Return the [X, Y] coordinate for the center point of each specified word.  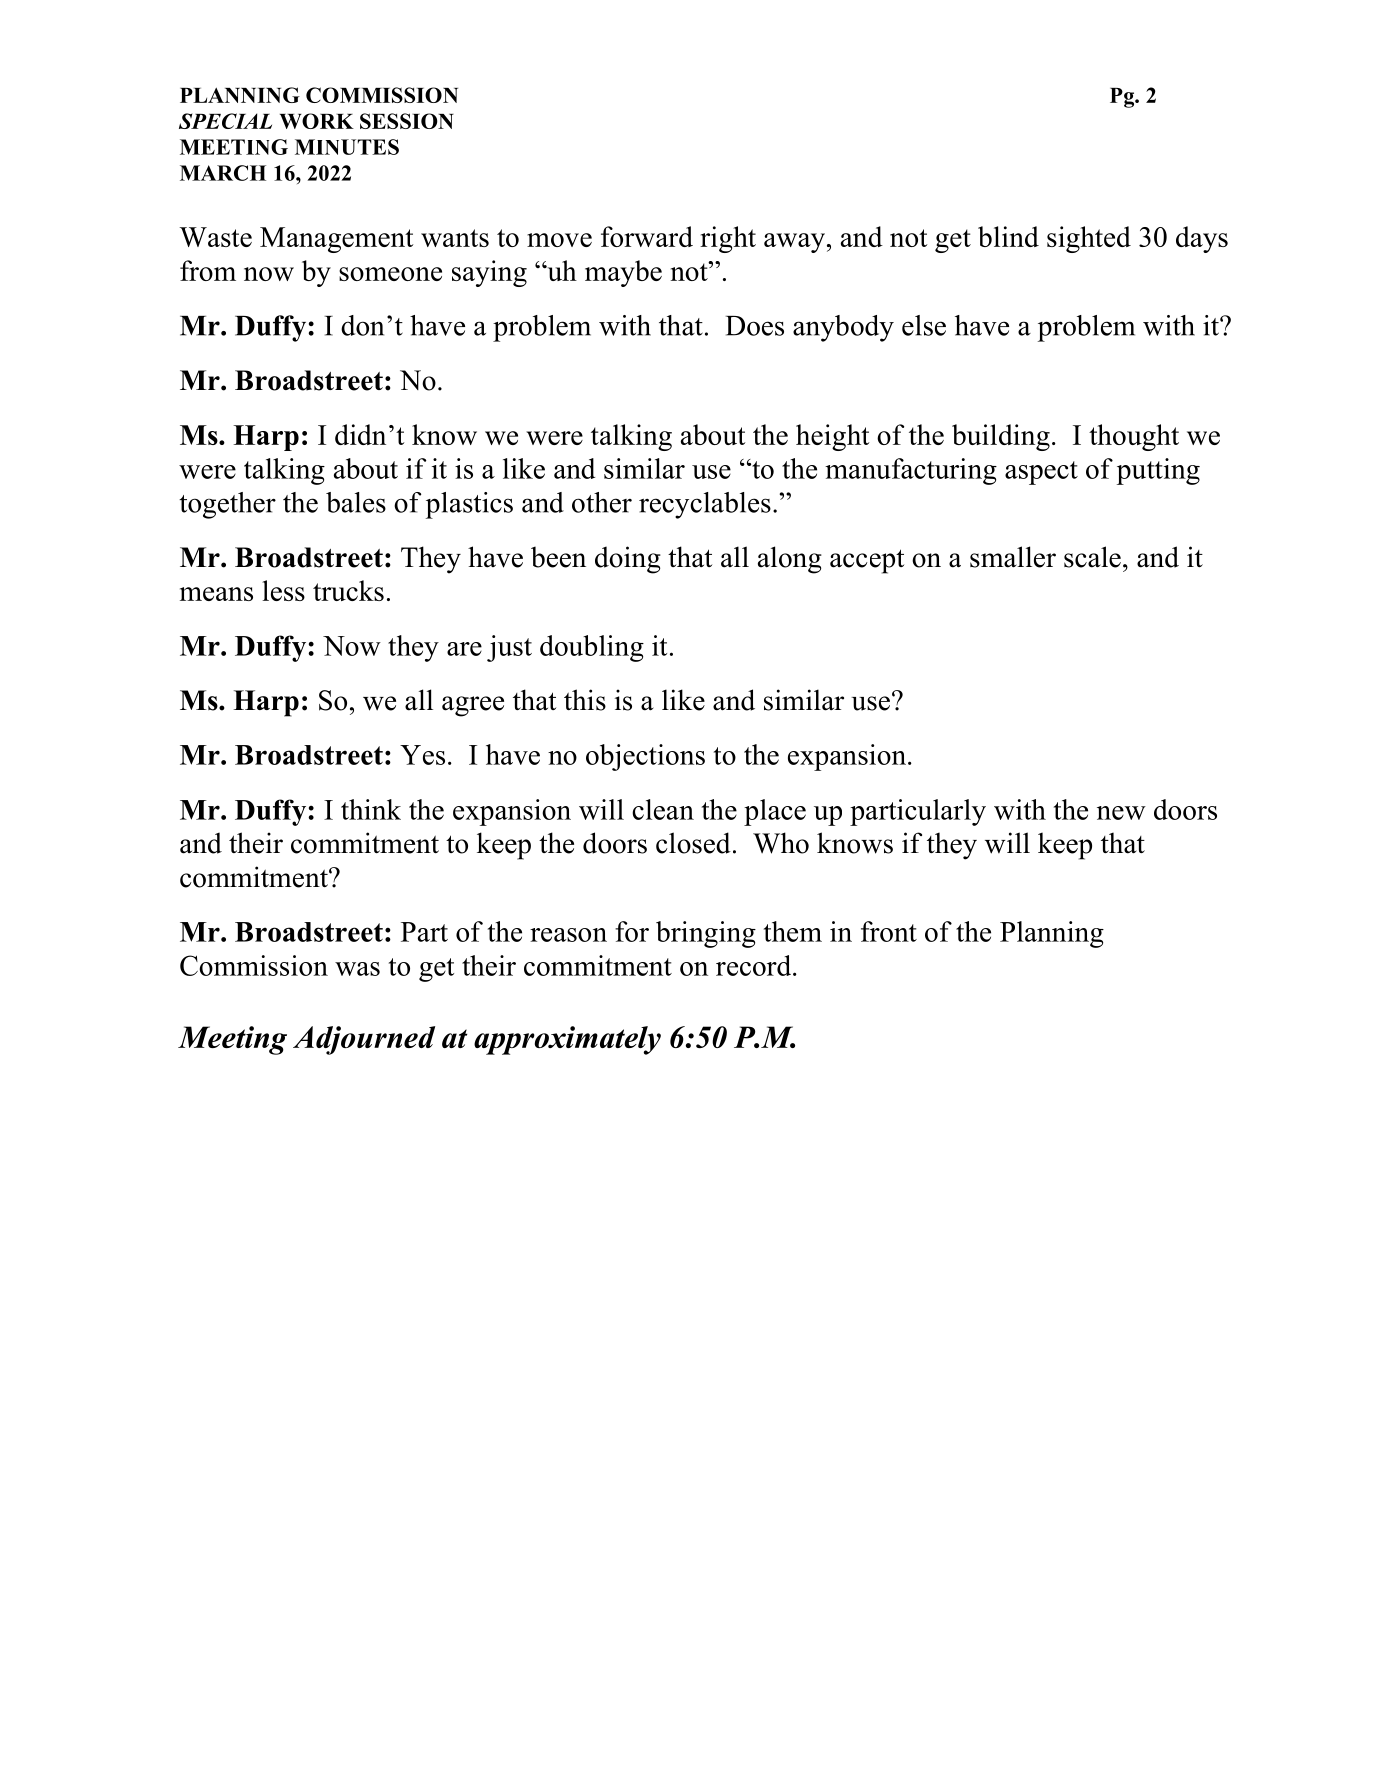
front [889, 931]
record [755, 965]
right [728, 239]
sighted [1089, 239]
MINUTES [347, 147]
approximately [567, 1040]
